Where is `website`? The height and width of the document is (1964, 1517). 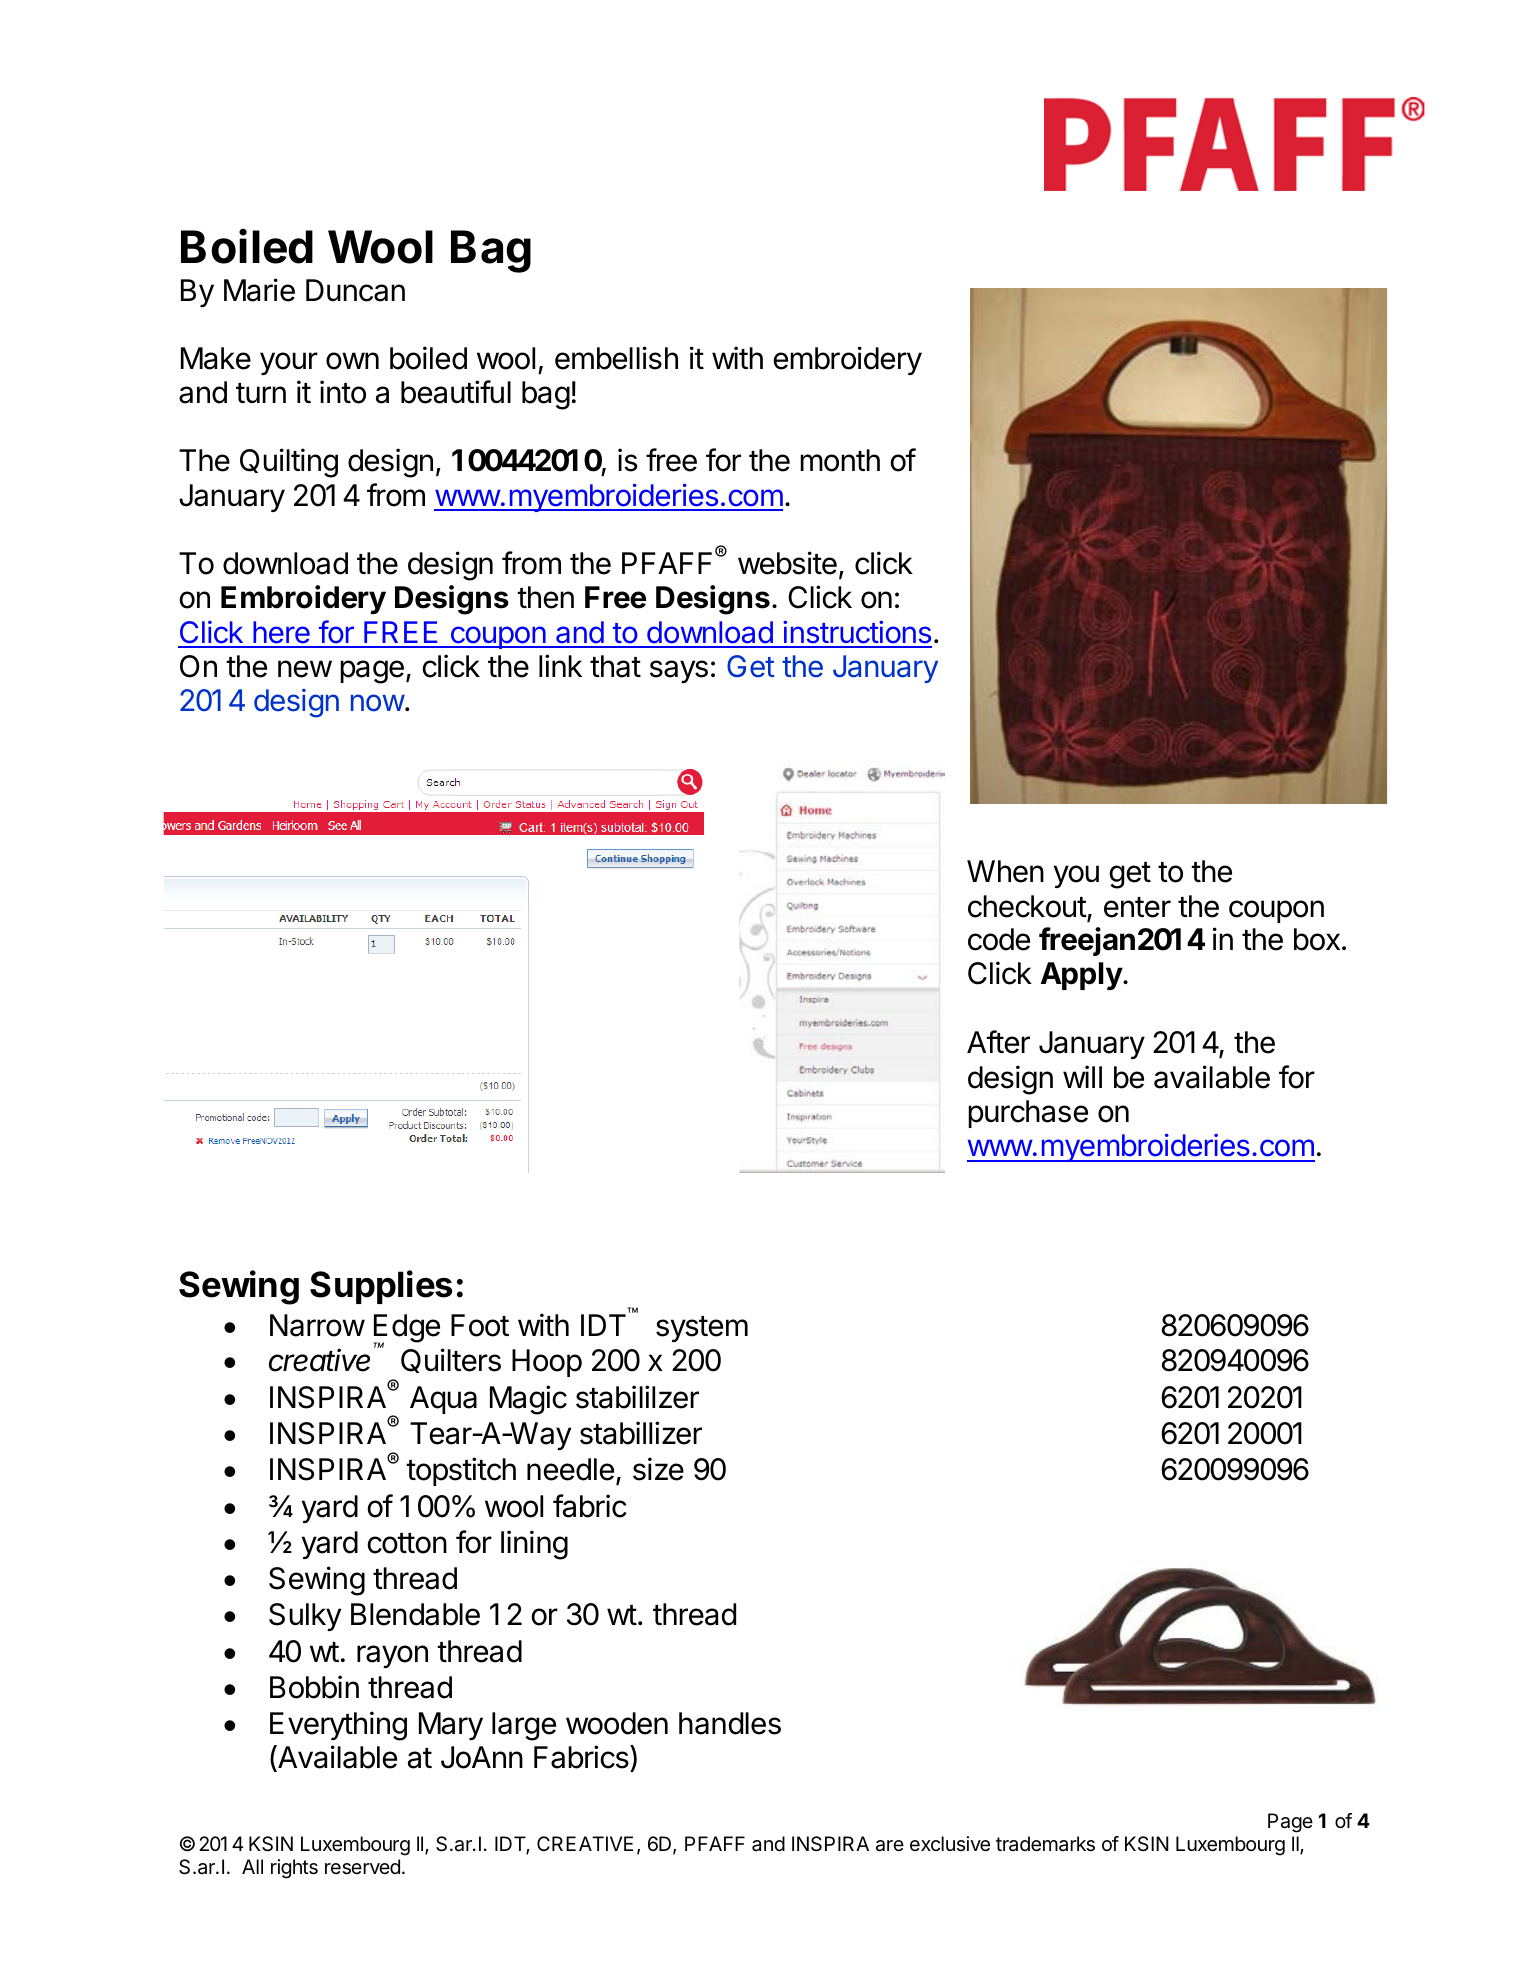 website is located at coordinates (787, 563).
